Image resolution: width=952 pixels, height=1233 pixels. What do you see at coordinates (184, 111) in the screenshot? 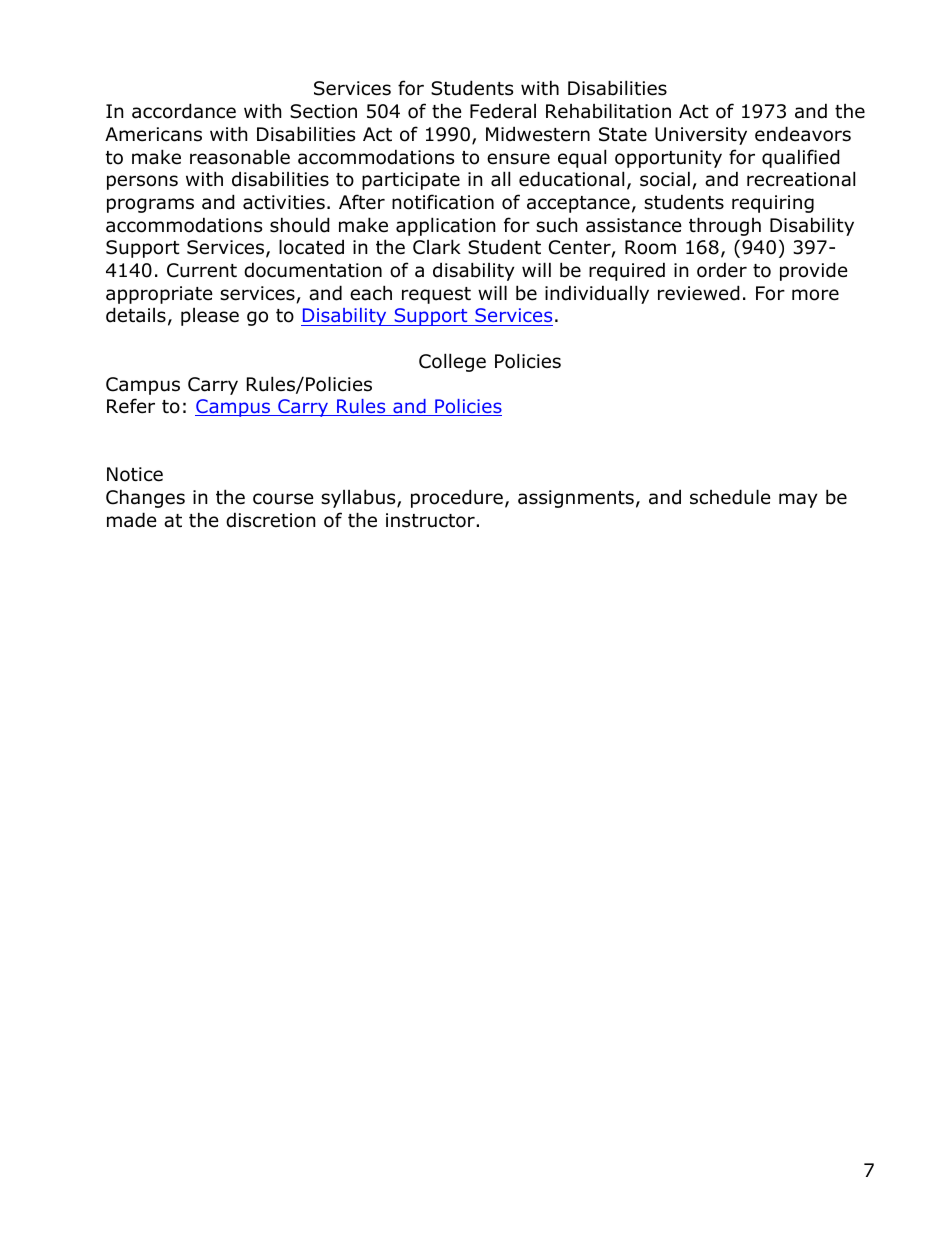
I see `accordance` at bounding box center [184, 111].
